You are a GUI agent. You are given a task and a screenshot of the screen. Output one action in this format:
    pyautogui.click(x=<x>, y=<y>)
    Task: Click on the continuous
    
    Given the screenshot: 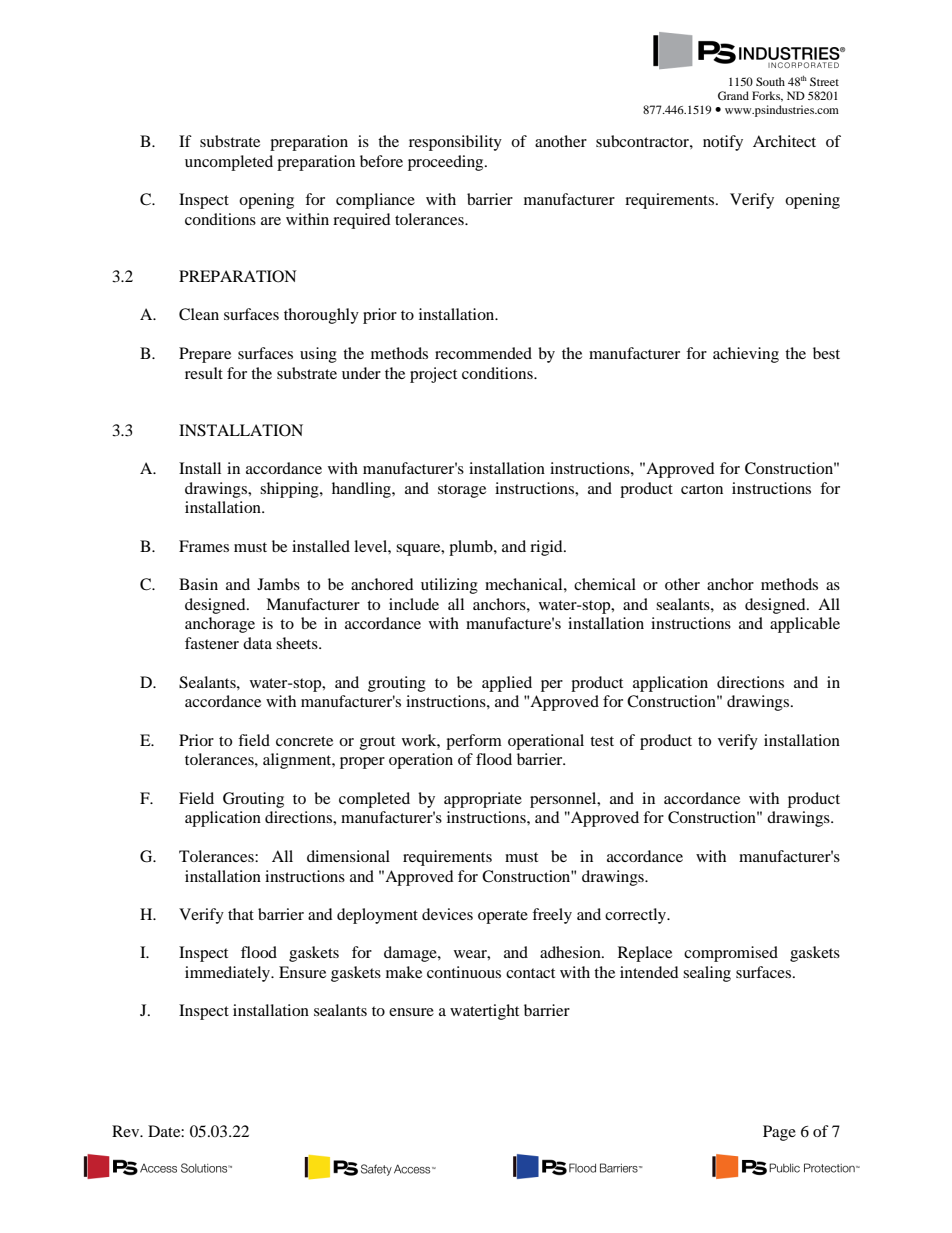 What is the action you would take?
    pyautogui.click(x=464, y=972)
